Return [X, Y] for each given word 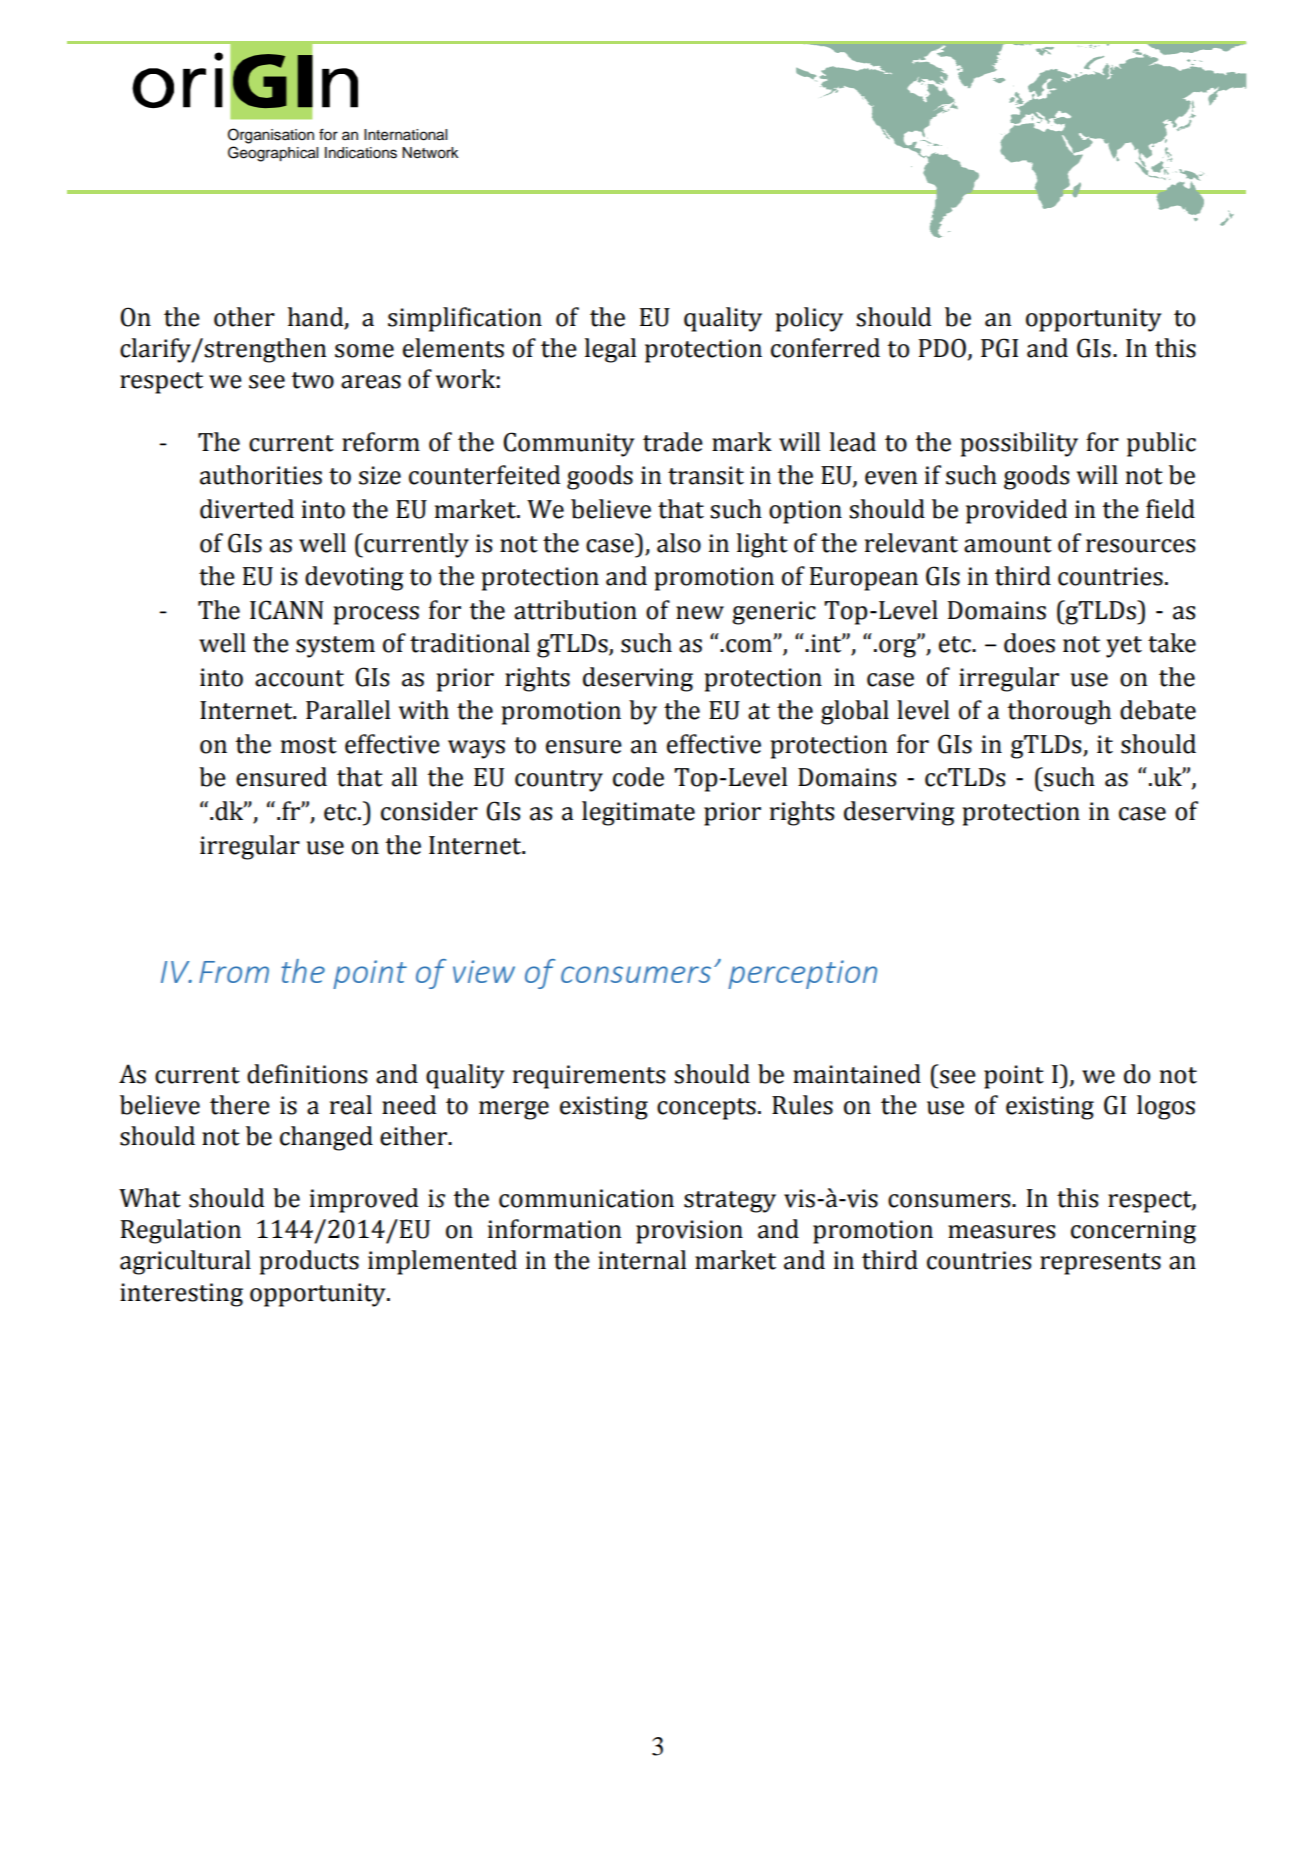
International [405, 135]
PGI [999, 348]
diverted [247, 509]
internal [642, 1260]
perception [802, 974]
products [309, 1262]
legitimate [638, 813]
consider [429, 811]
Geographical [273, 154]
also [679, 543]
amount [1008, 544]
